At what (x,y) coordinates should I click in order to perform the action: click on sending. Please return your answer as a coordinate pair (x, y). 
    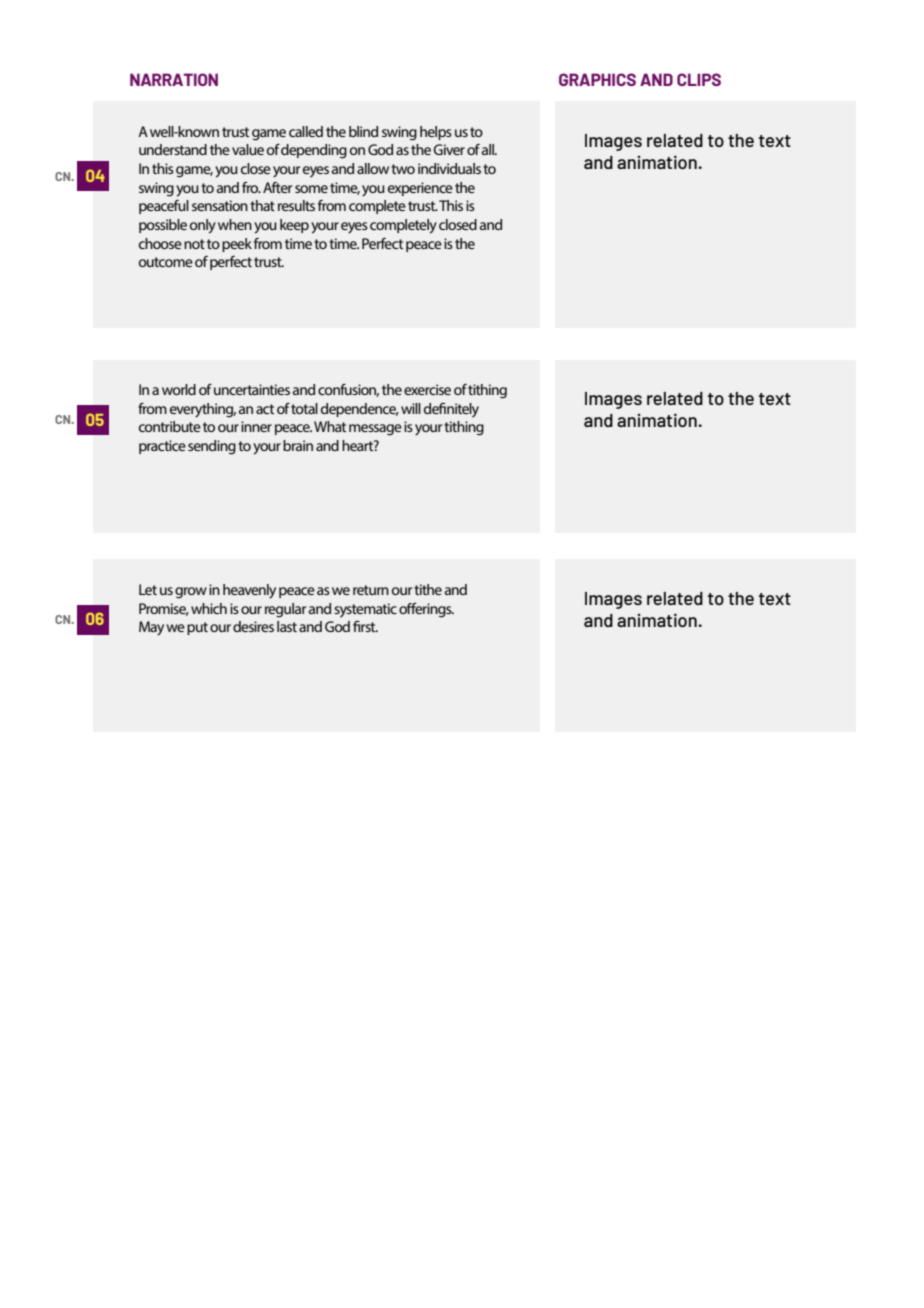
    Looking at the image, I should click on (212, 447).
